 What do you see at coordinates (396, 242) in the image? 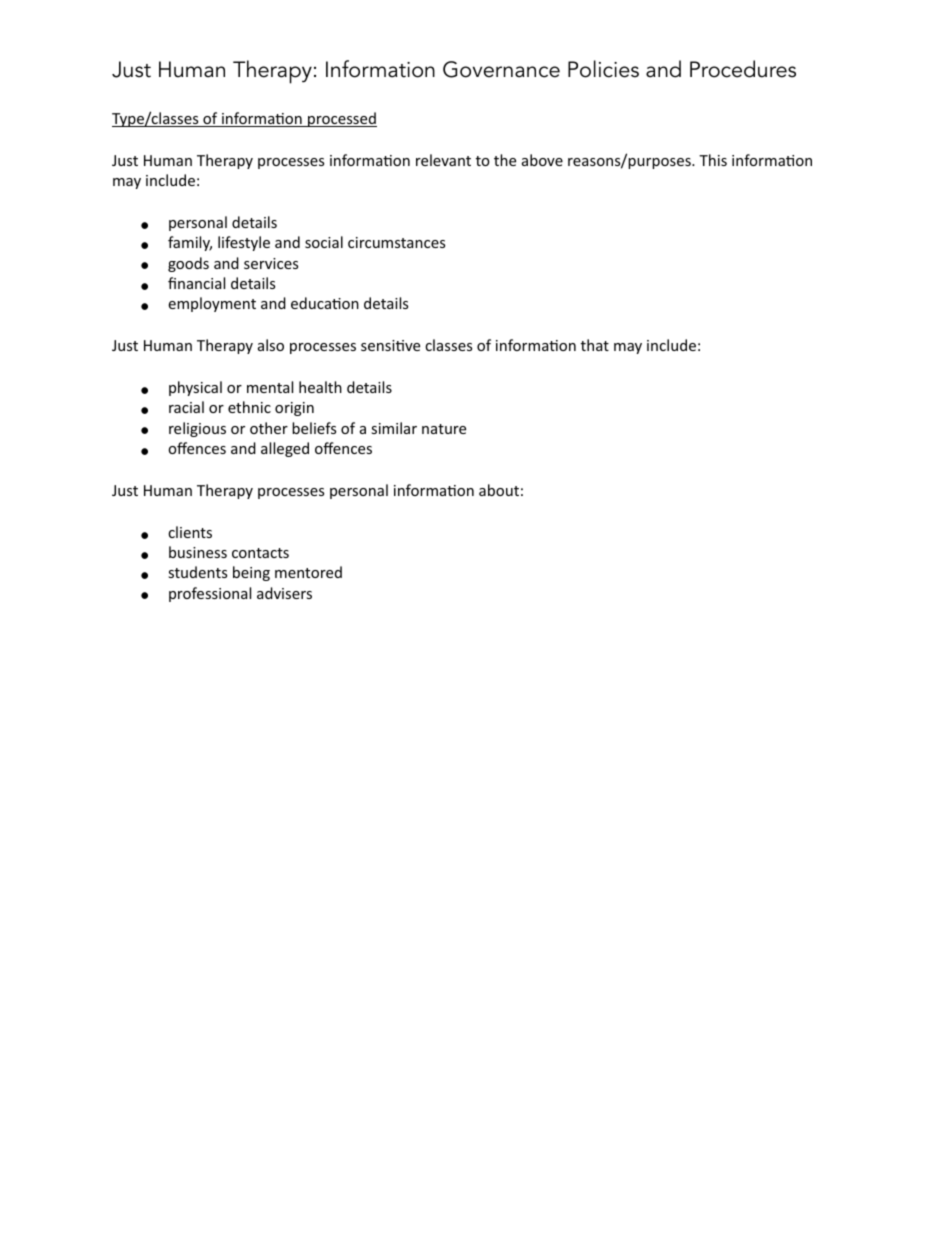
I see `circumstances` at bounding box center [396, 242].
